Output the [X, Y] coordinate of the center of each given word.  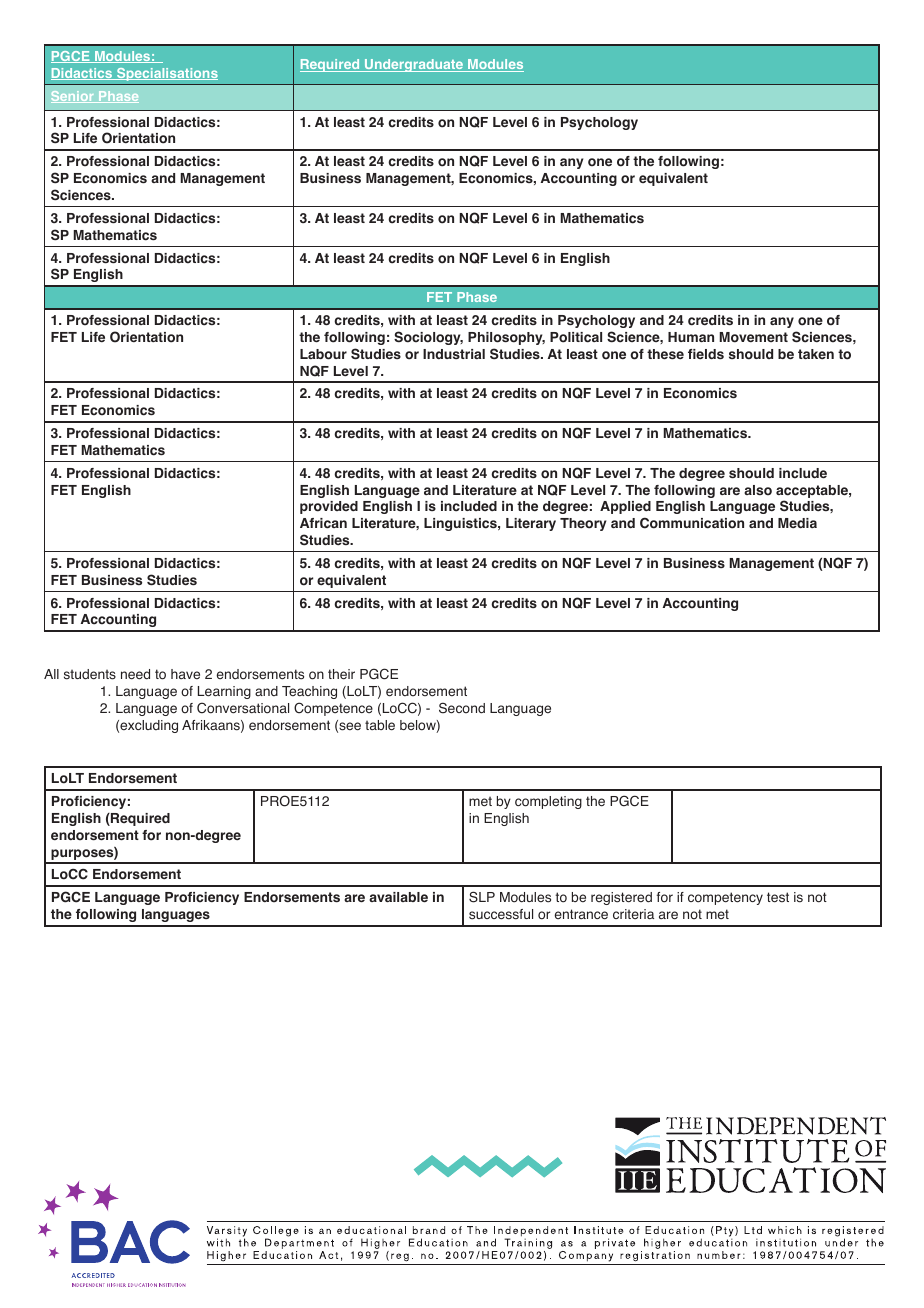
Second [462, 708]
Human [691, 337]
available [398, 897]
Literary [531, 524]
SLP [482, 897]
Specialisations [166, 74]
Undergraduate [414, 65]
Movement [753, 337]
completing [548, 802]
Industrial [454, 354]
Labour [323, 354]
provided [329, 507]
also [758, 490]
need [135, 674]
